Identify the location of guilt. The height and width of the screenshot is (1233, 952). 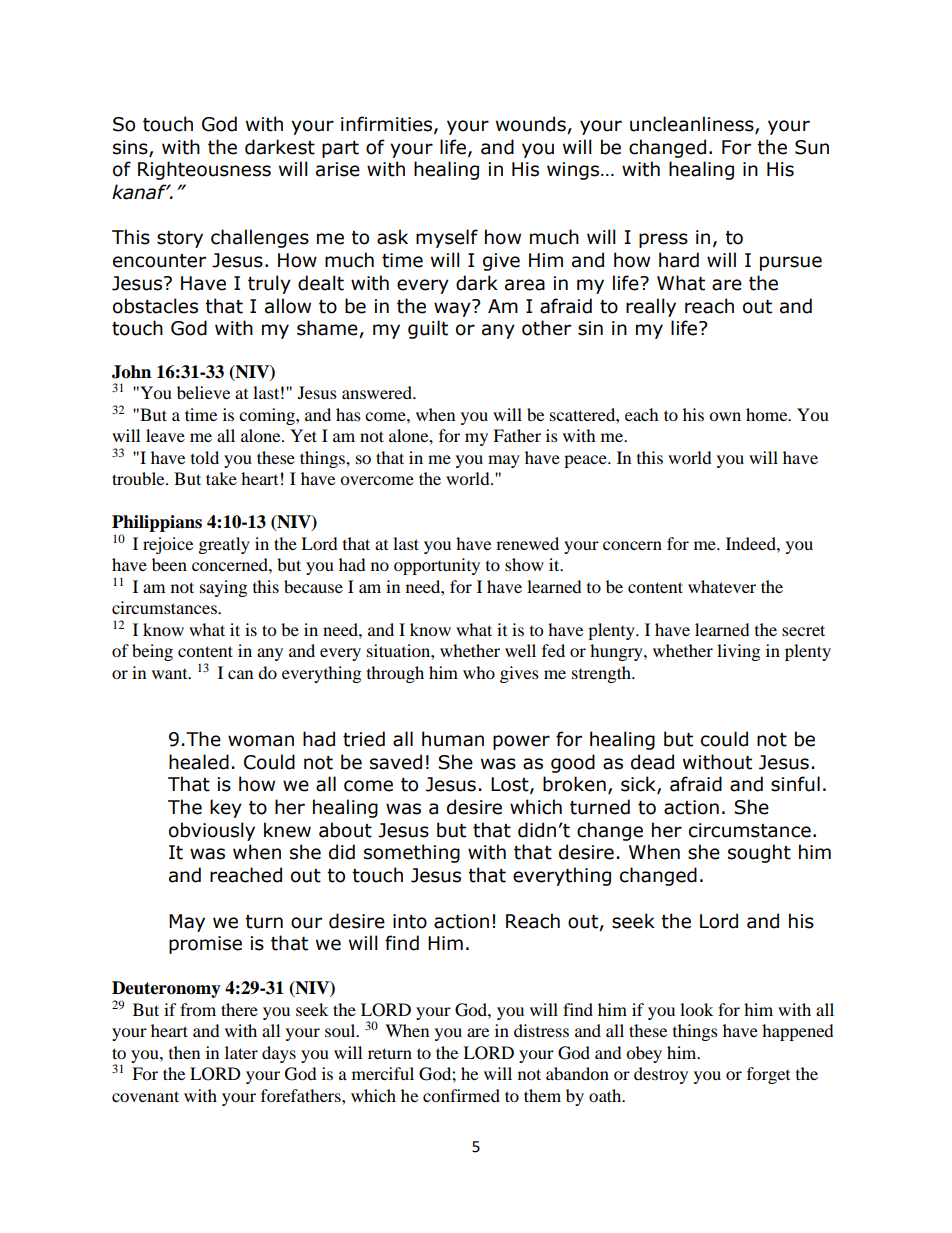
(428, 329).
